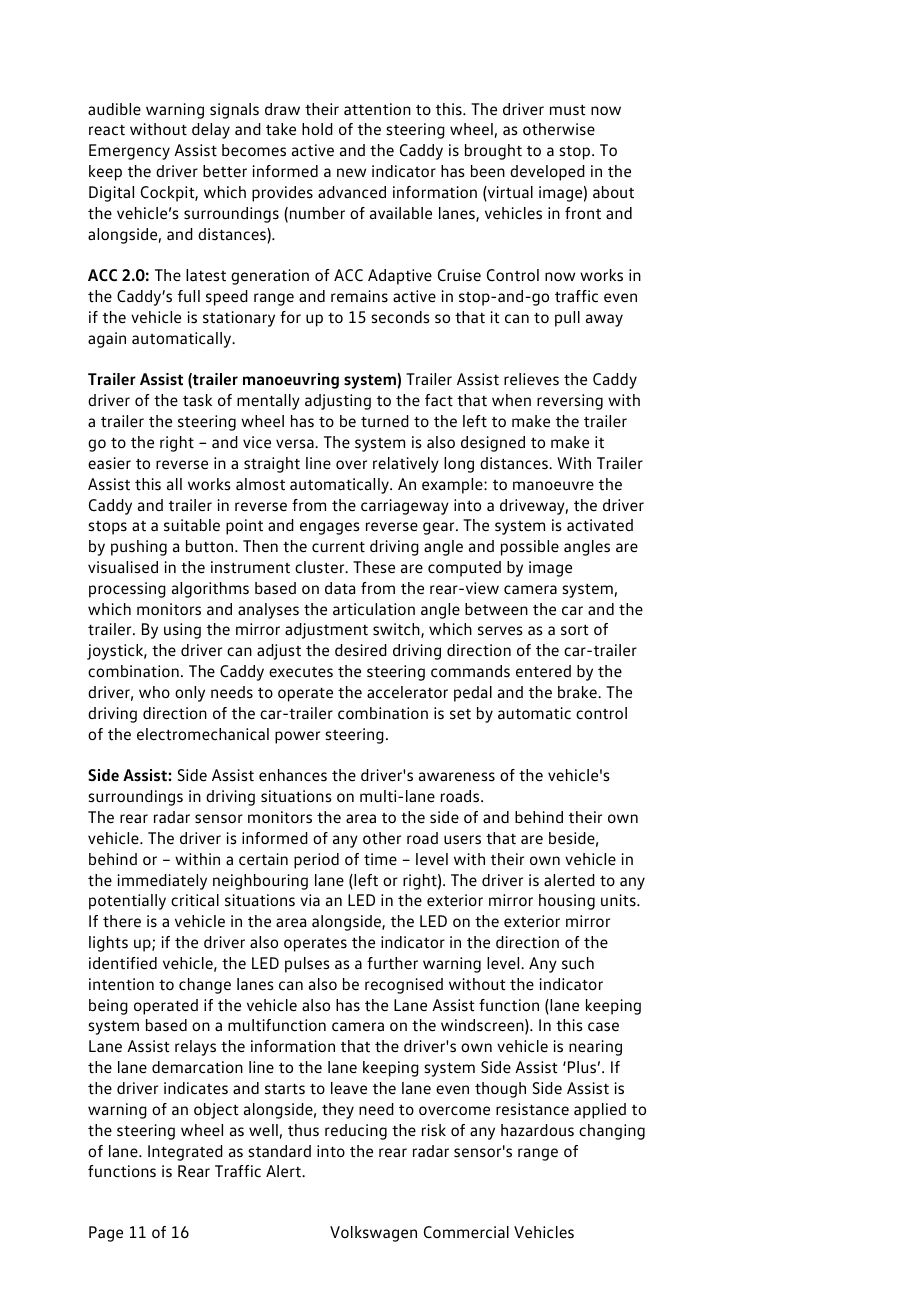 The height and width of the screenshot is (1307, 924). Describe the element at coordinates (578, 963) in the screenshot. I see `such` at that location.
